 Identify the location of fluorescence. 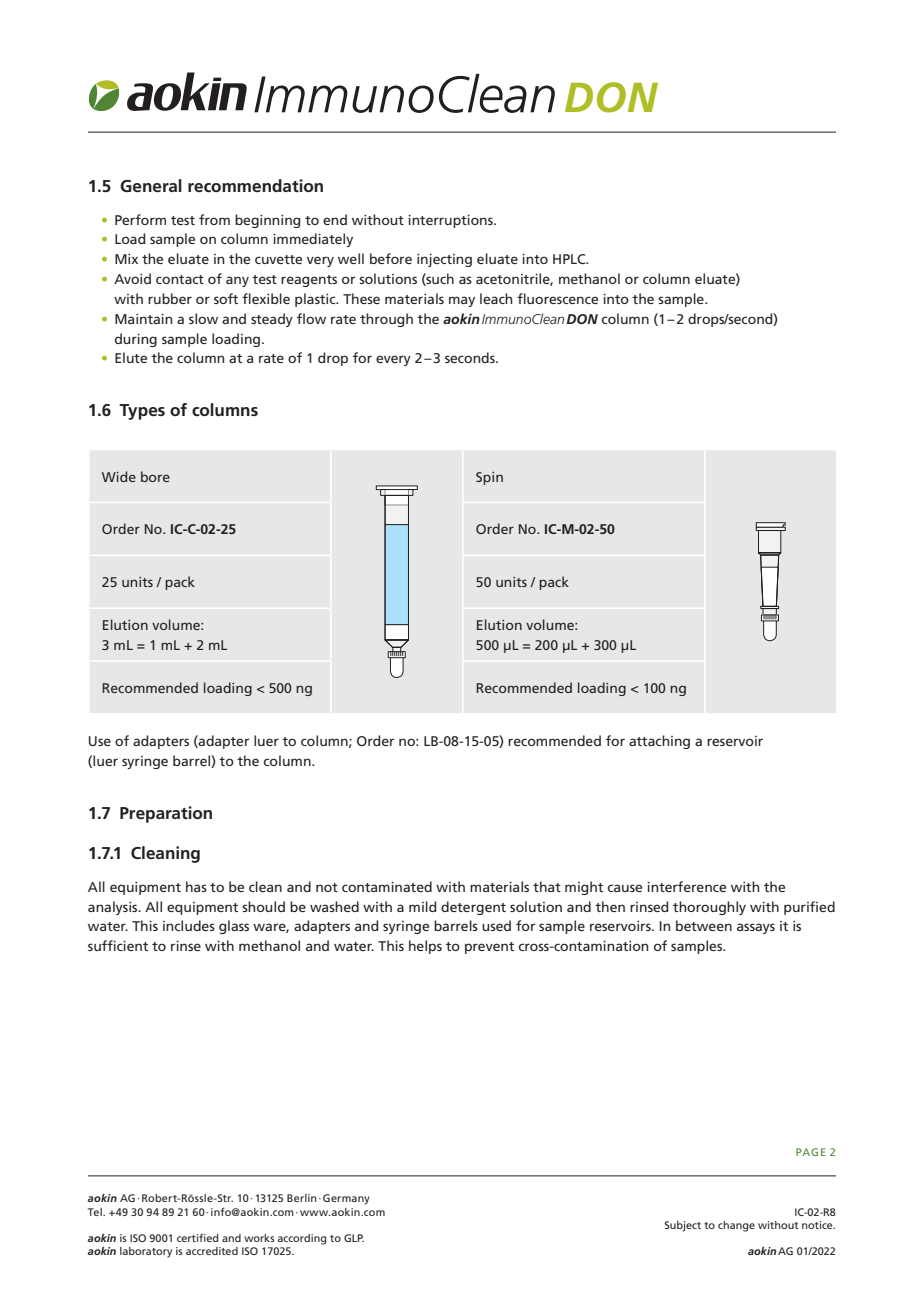
(557, 298).
